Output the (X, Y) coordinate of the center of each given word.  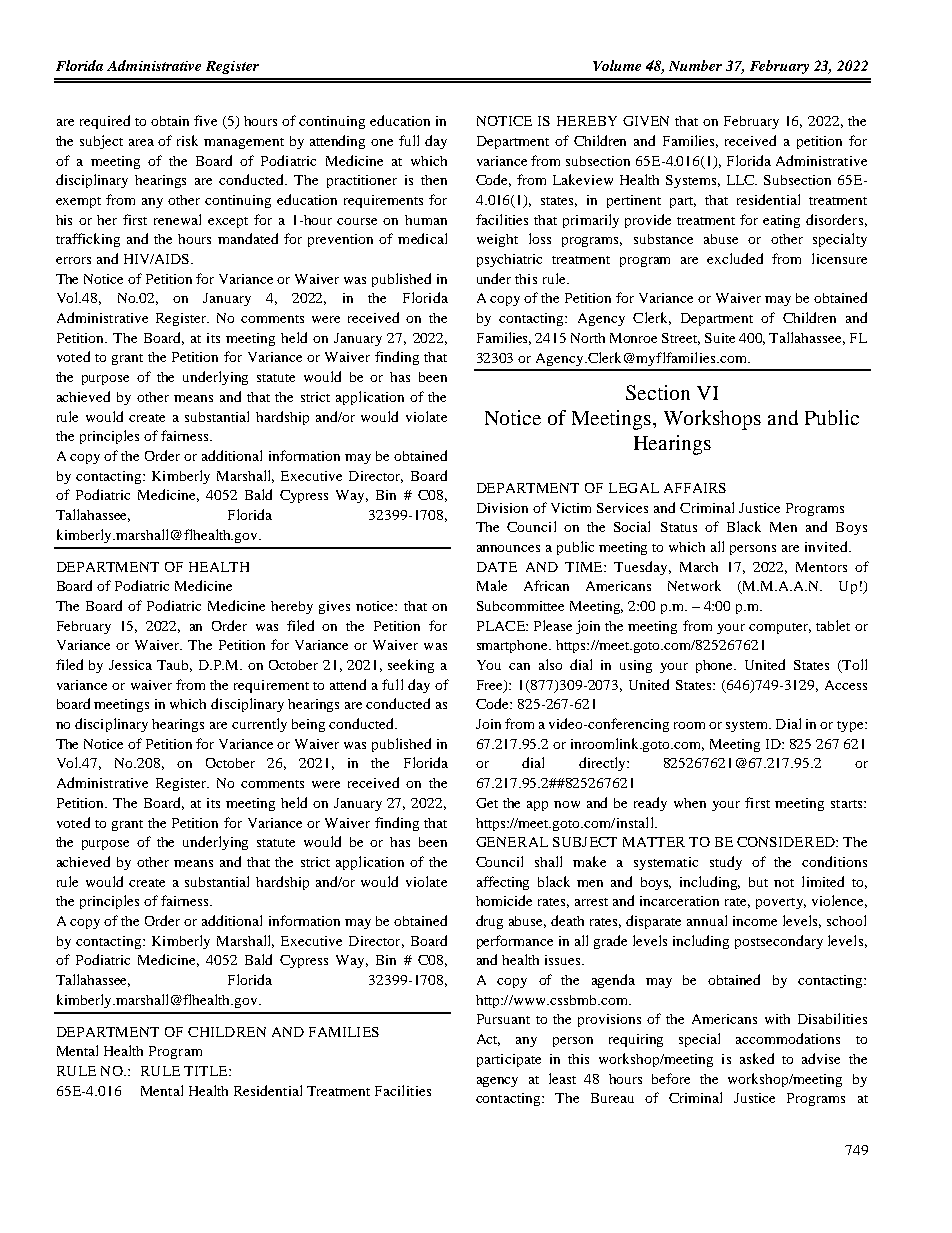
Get (487, 803)
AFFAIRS (695, 488)
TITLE (207, 1071)
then (434, 180)
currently (259, 725)
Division (502, 508)
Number (695, 65)
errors (73, 260)
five (205, 120)
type (851, 726)
